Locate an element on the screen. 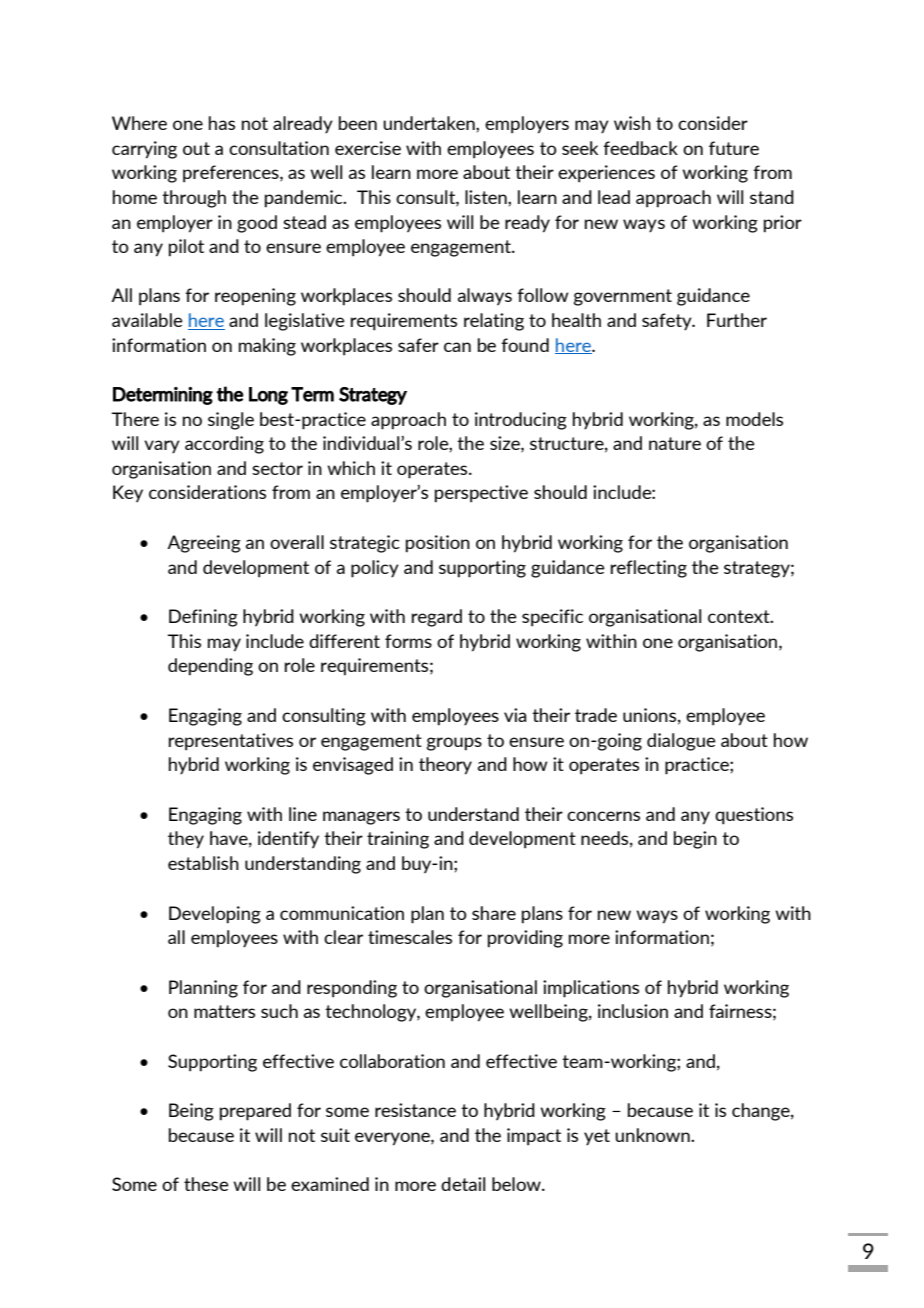  models is located at coordinates (754, 419).
